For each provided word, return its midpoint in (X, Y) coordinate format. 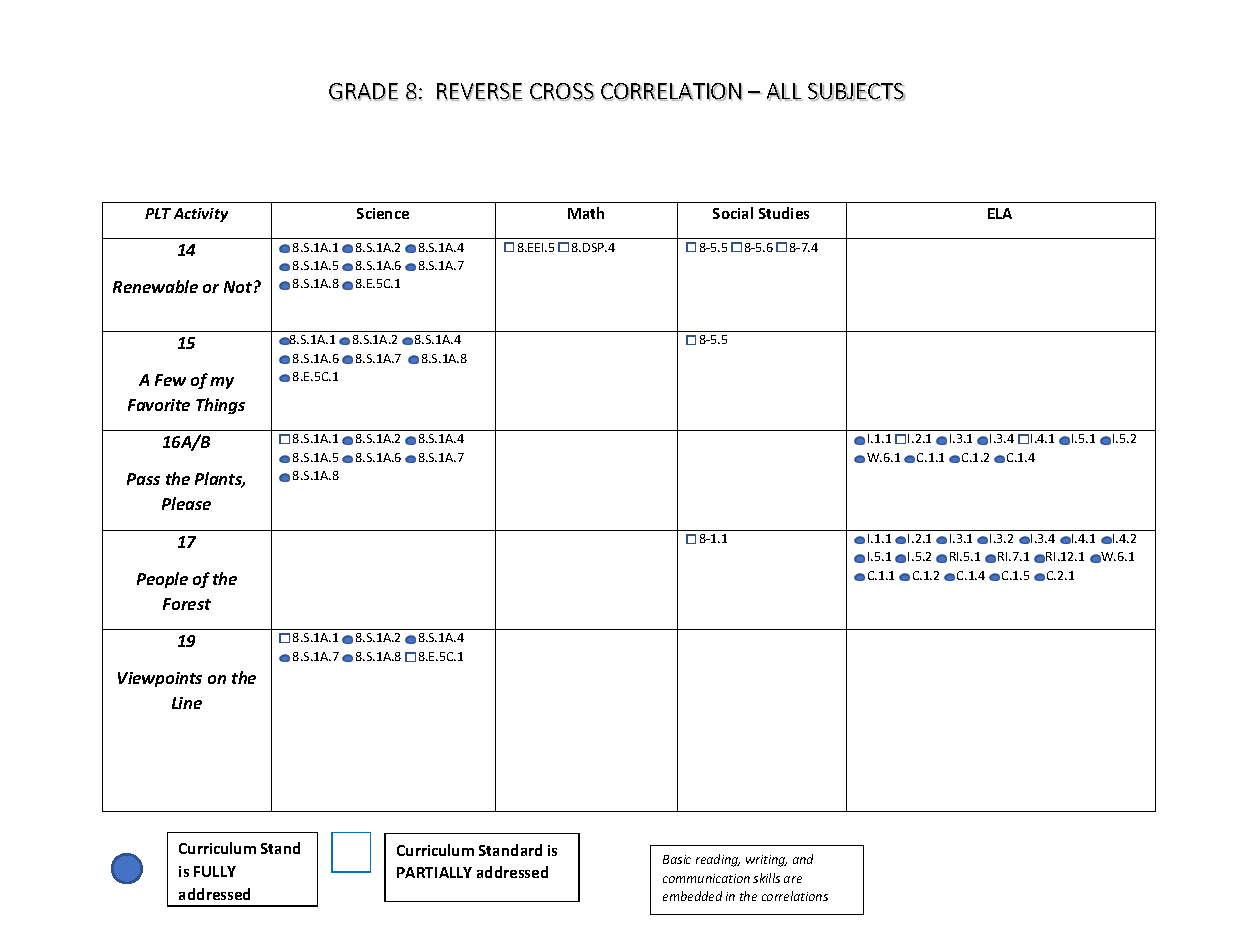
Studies (784, 213)
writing (766, 861)
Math (586, 213)
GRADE (363, 92)
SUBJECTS (856, 92)
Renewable (155, 286)
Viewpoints (160, 679)
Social (733, 213)
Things (220, 406)
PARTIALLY (434, 872)
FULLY (215, 871)
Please (186, 503)
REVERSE (479, 92)
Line (187, 703)
